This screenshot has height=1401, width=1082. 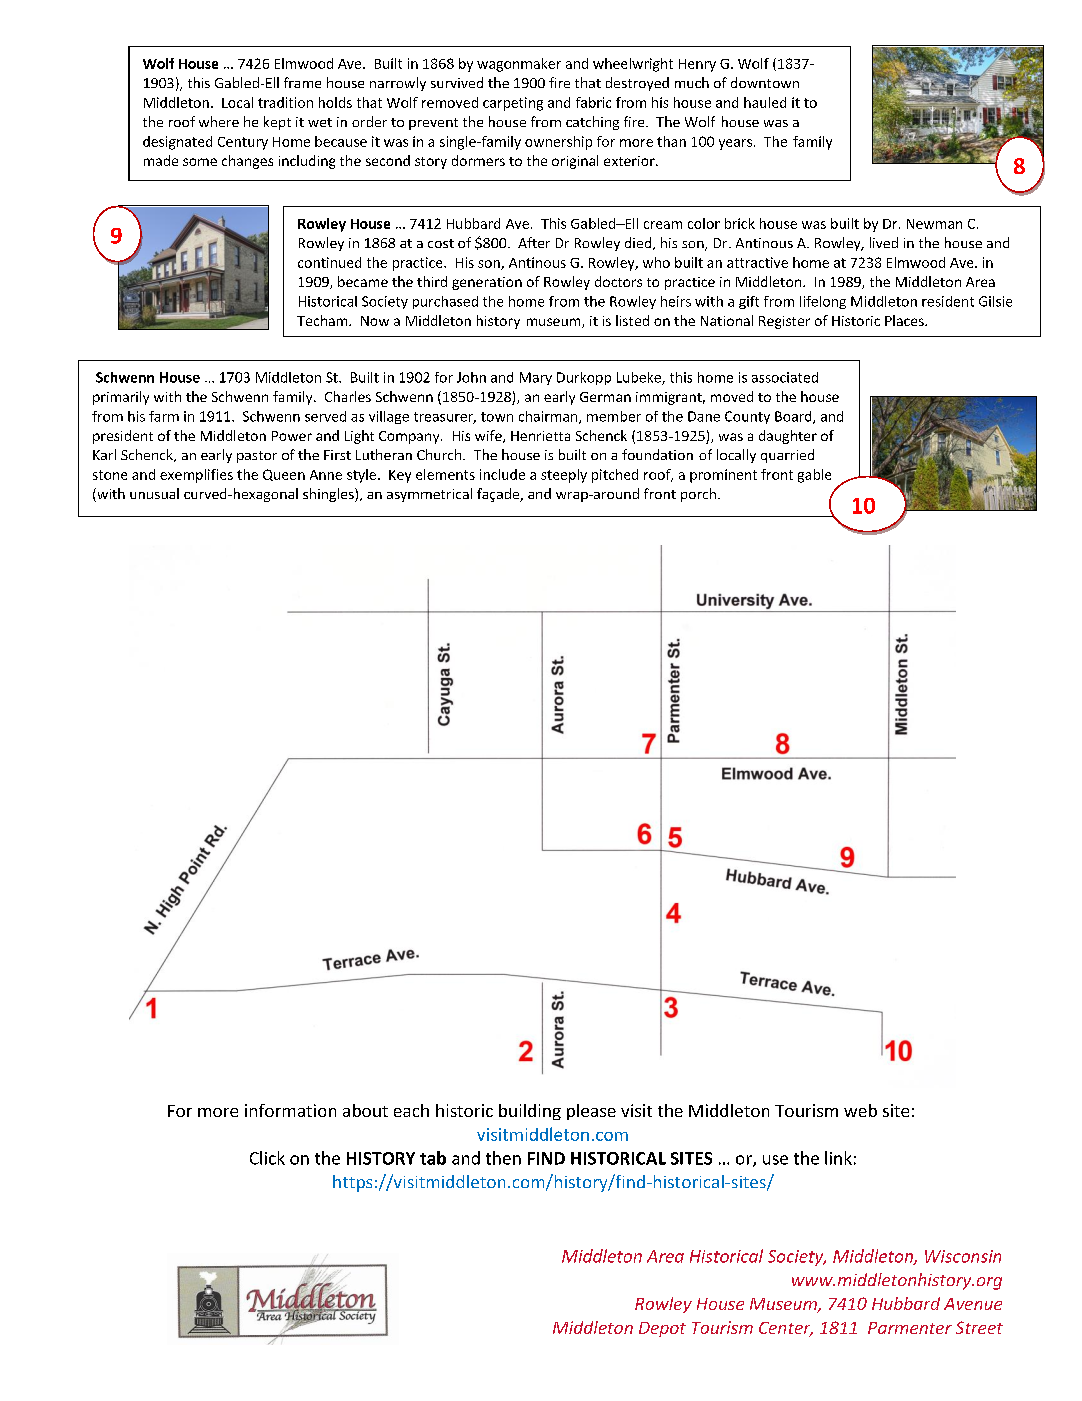 What do you see at coordinates (765, 102) in the screenshot?
I see `hauled` at bounding box center [765, 102].
